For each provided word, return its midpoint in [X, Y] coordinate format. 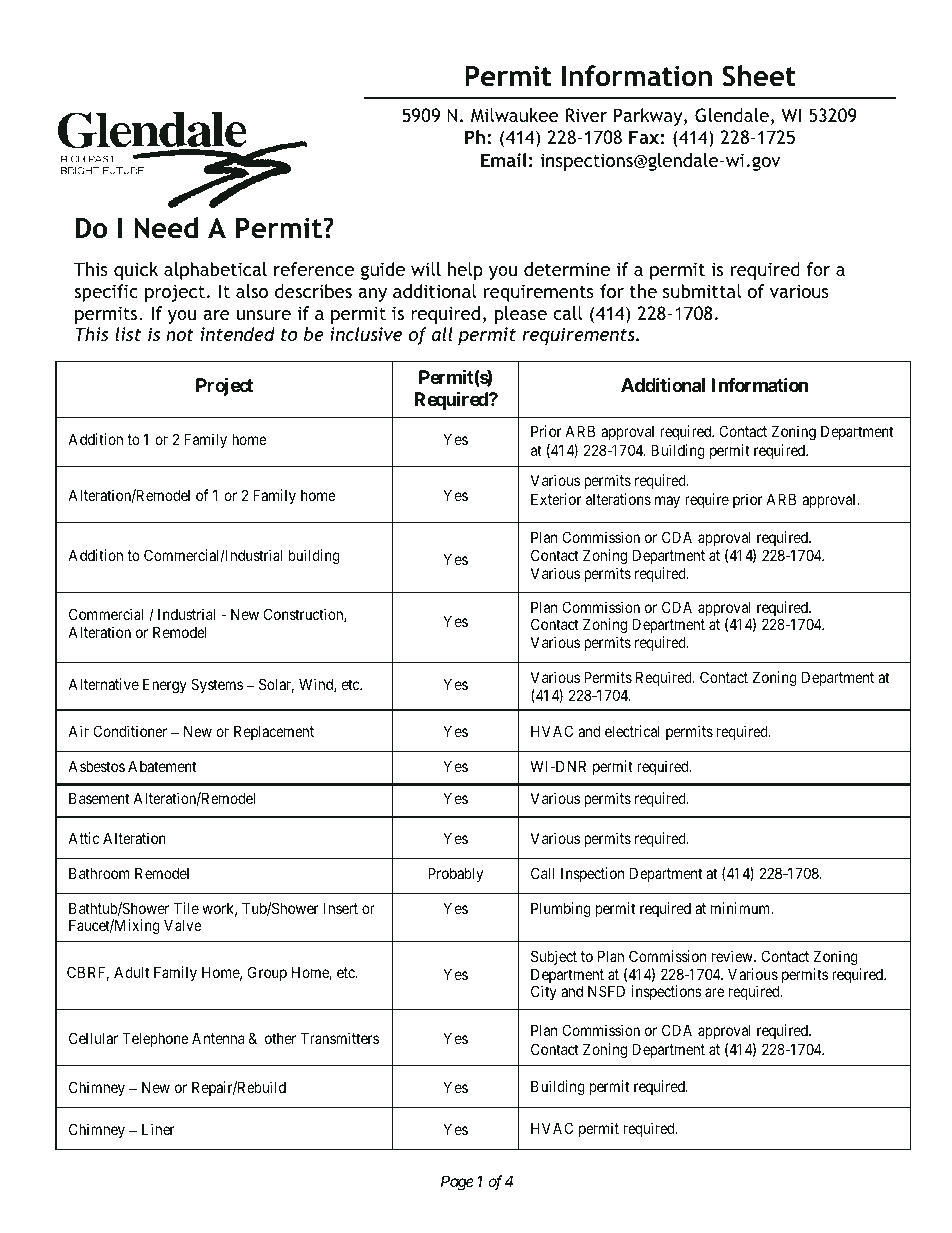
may [667, 502]
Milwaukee [514, 115]
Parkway [649, 117]
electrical [632, 731]
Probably [455, 874]
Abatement [162, 766]
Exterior [556, 499]
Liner [158, 1129]
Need [166, 228]
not [180, 334]
